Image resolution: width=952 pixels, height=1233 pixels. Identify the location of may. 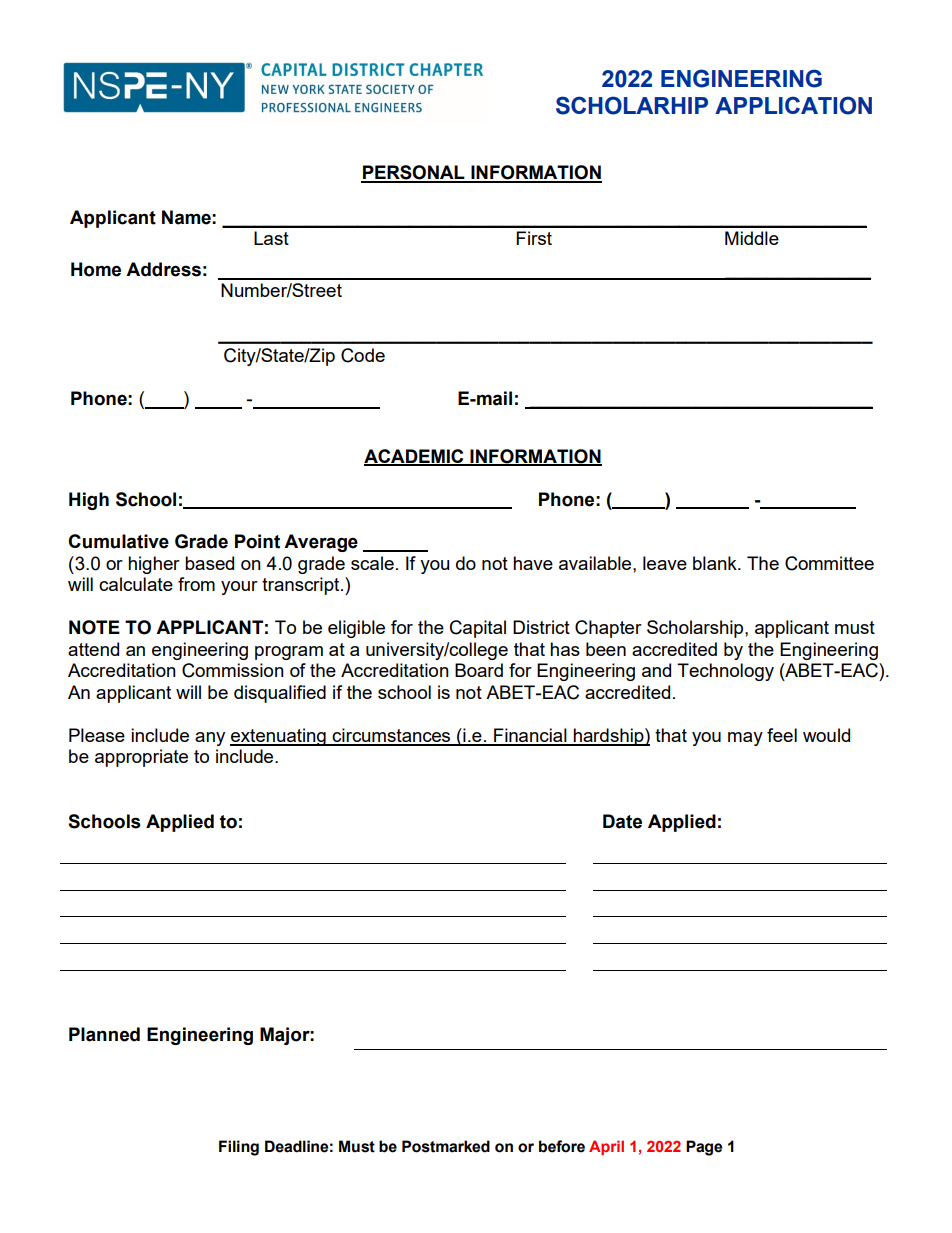
(745, 739).
